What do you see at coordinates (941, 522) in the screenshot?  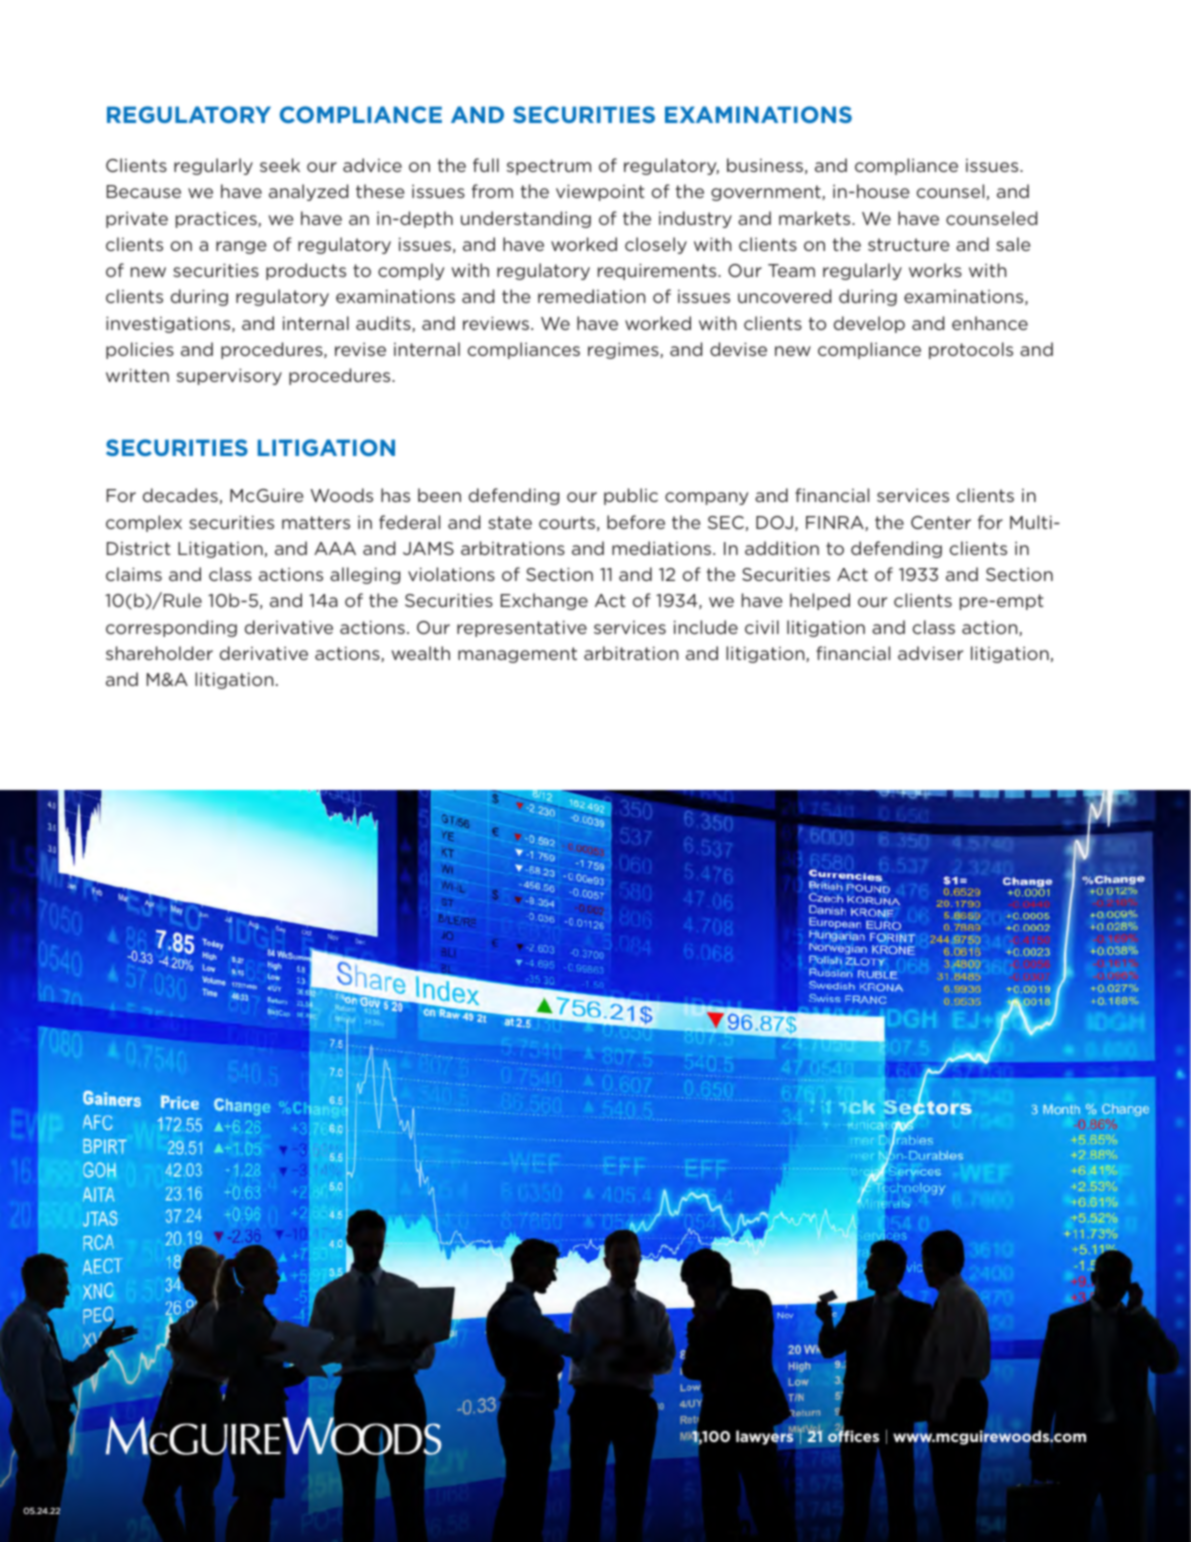 I see `Center` at bounding box center [941, 522].
